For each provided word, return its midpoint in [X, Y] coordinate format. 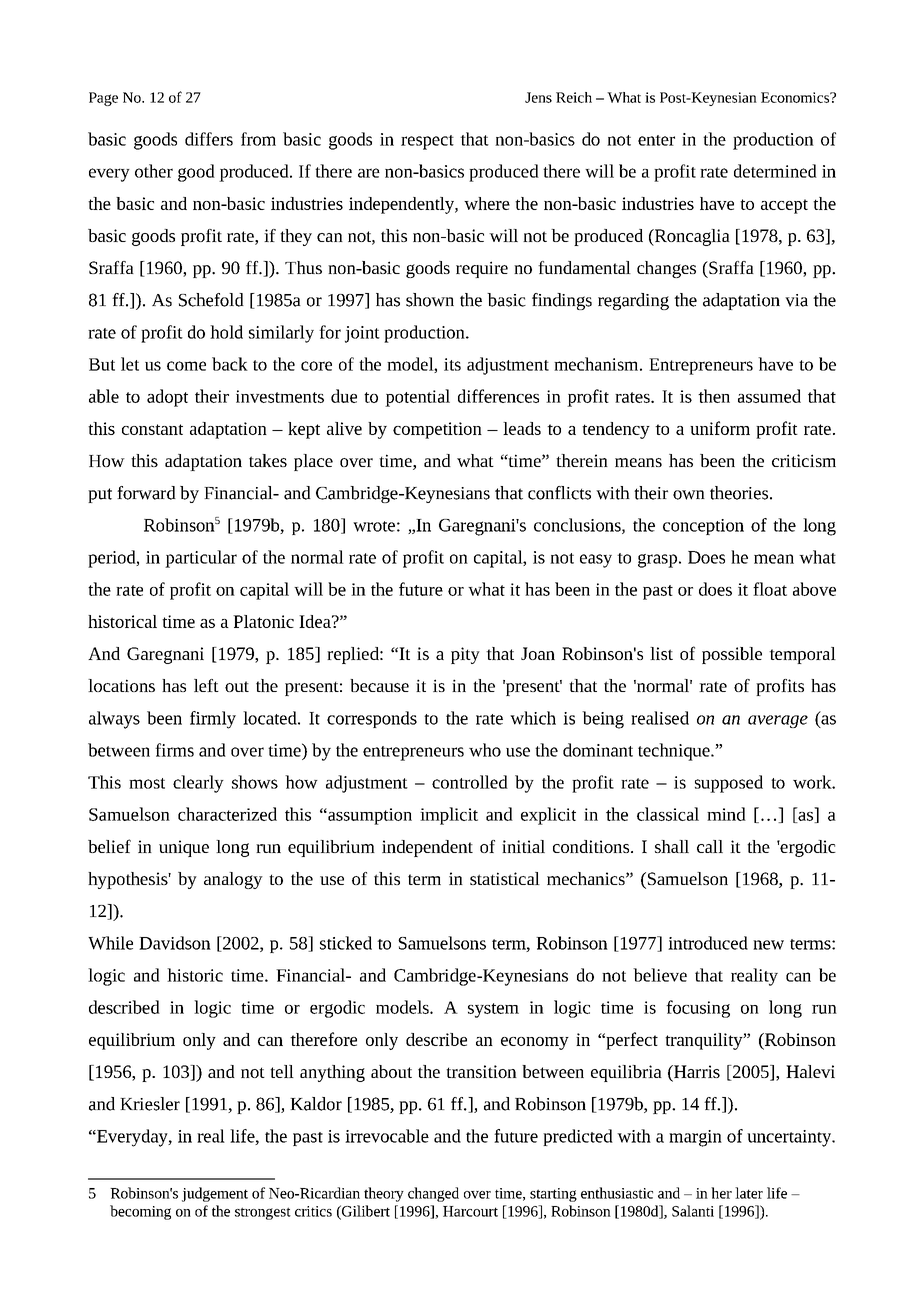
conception [703, 527]
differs [209, 139]
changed [433, 1194]
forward [146, 493]
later [749, 1193]
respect [427, 142]
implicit [449, 816]
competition [437, 430]
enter [656, 140]
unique [184, 848]
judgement [215, 1194]
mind [726, 814]
